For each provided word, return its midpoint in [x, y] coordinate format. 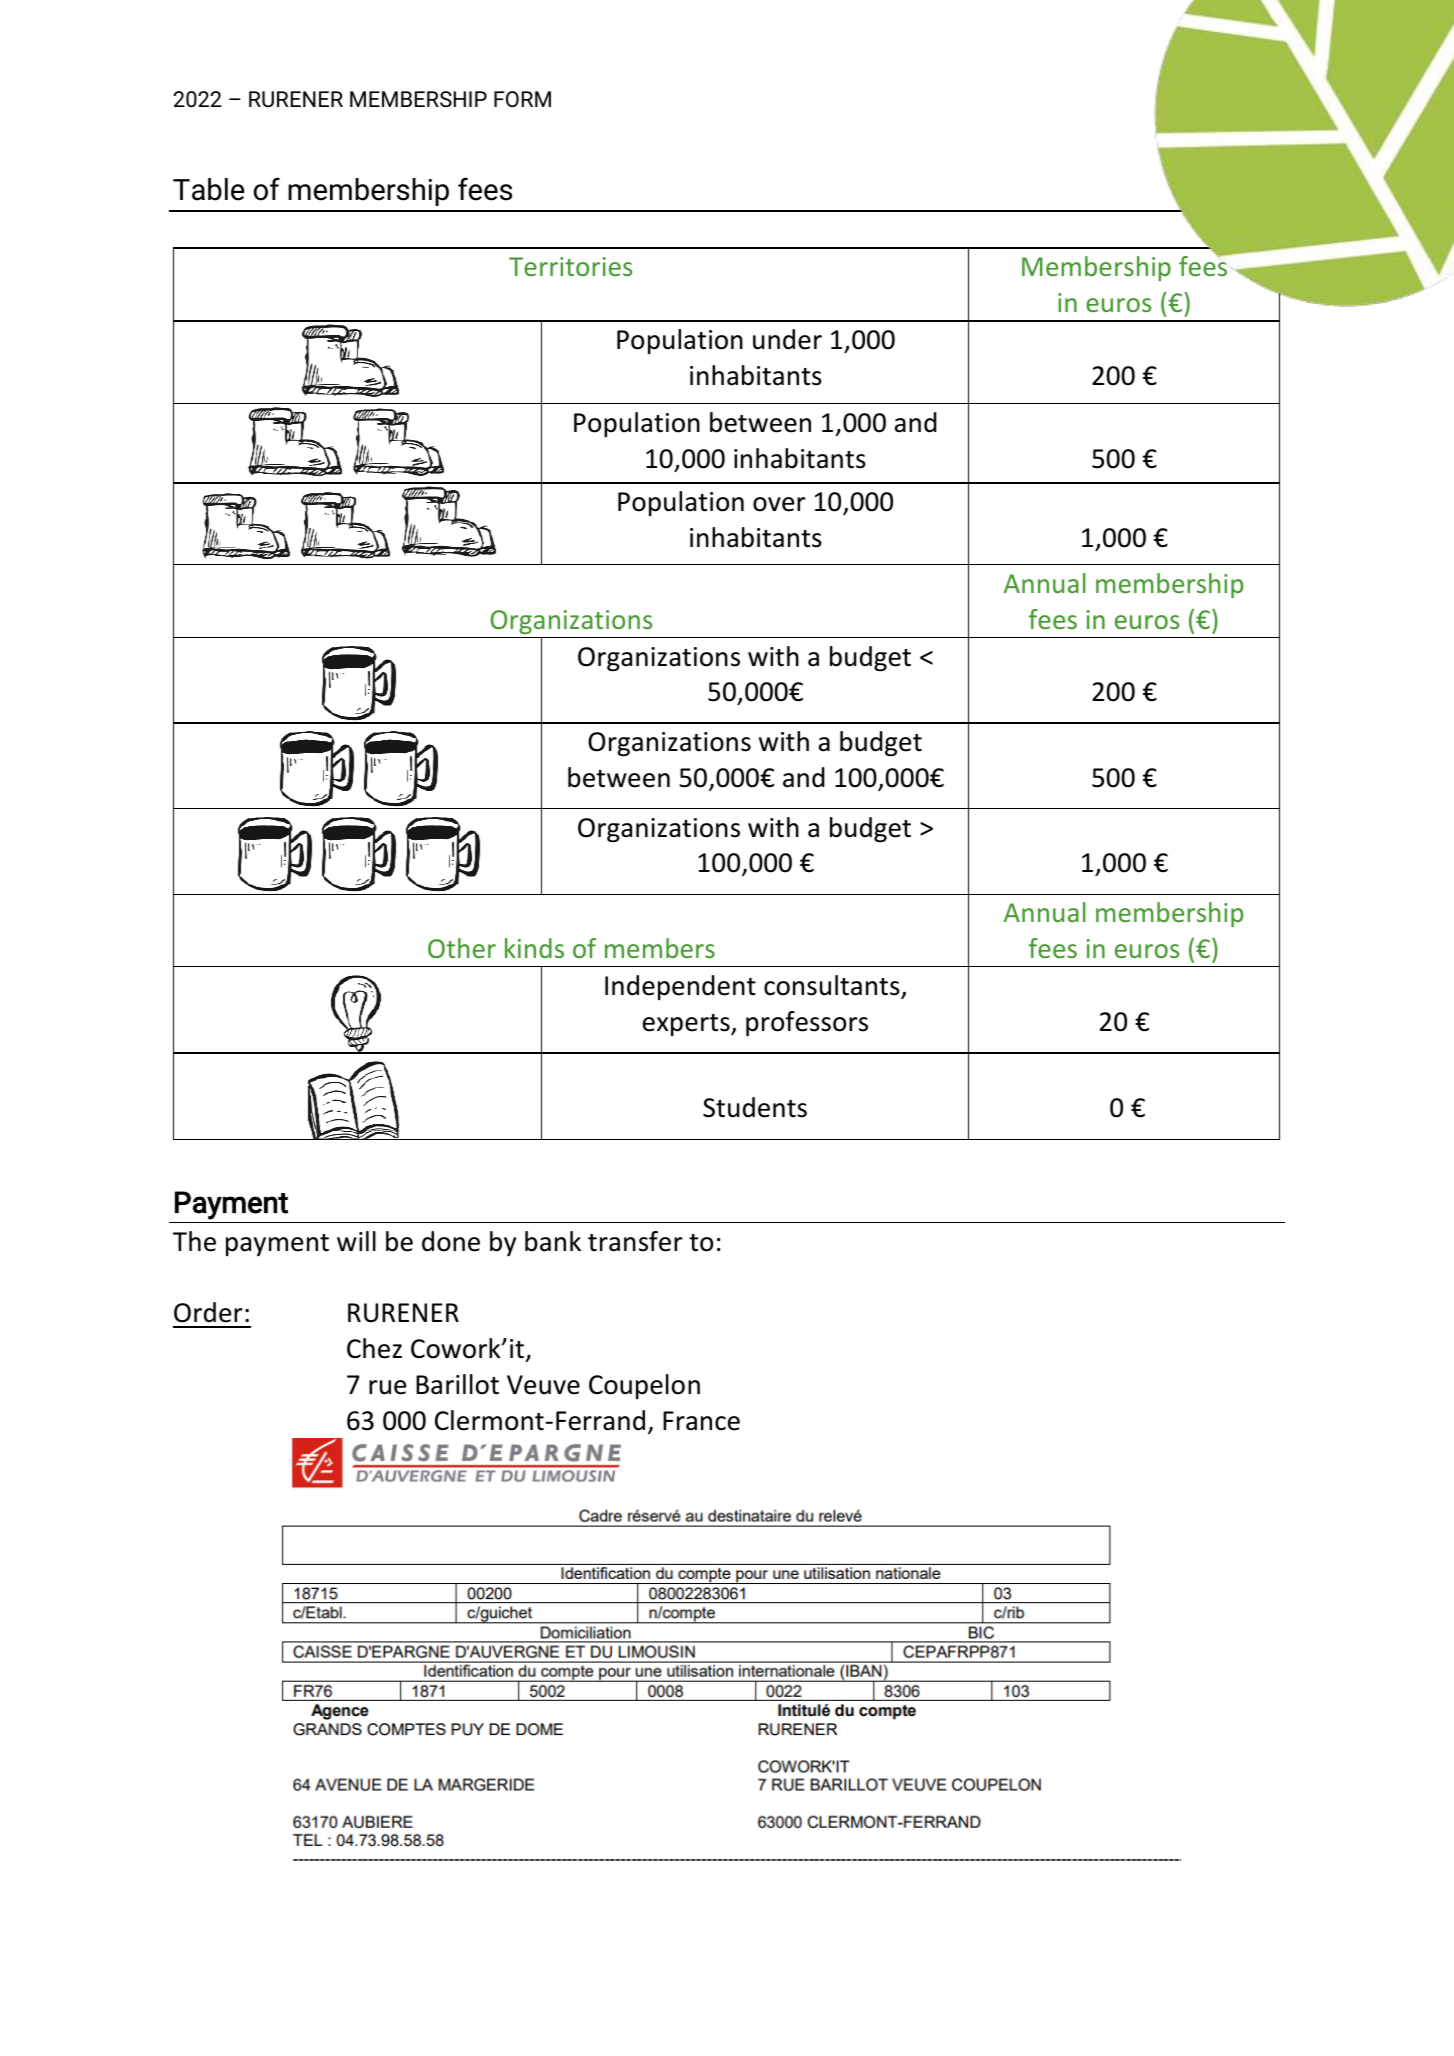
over [779, 504]
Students [755, 1107]
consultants [833, 986]
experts [687, 1025]
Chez [374, 1348]
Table [209, 189]
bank [553, 1241]
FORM [522, 99]
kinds [534, 948]
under [787, 339]
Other [462, 948]
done [451, 1241]
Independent [680, 987]
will [356, 1241]
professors [807, 1023]
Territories [570, 266]
